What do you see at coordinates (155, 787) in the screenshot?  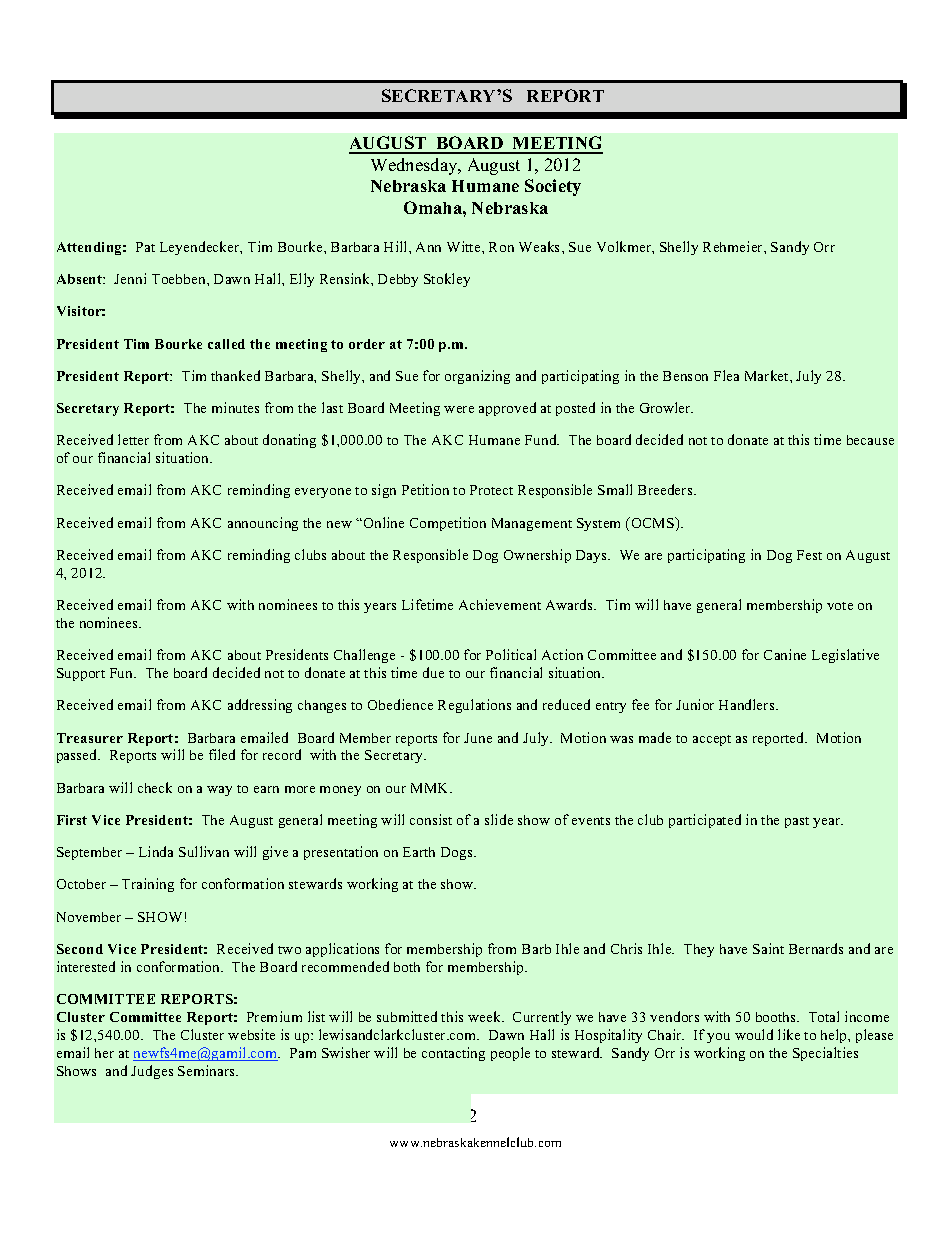 I see `check` at bounding box center [155, 787].
